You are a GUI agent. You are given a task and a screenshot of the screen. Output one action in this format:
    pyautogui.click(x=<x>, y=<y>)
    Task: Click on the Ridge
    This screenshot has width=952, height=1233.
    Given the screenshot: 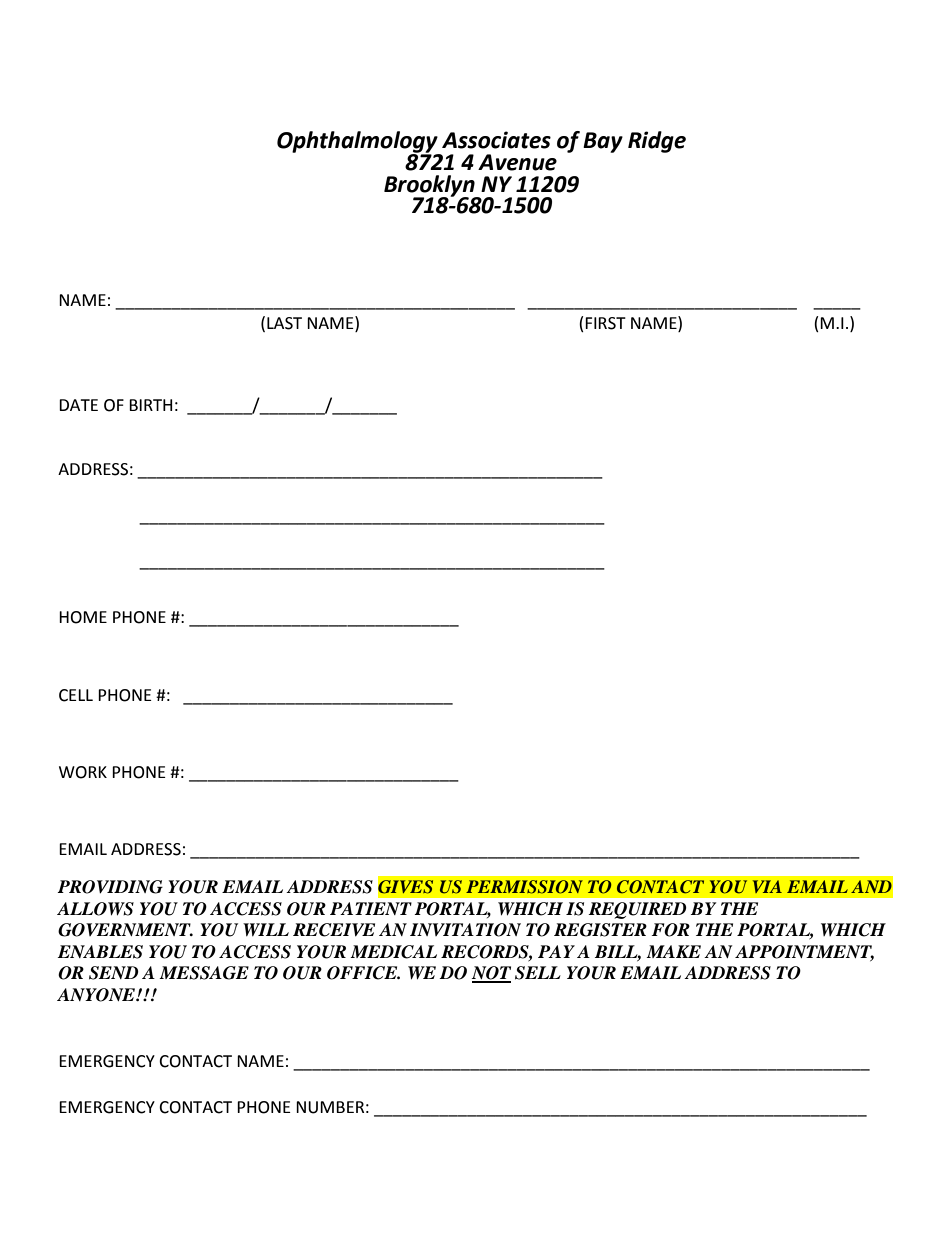 What is the action you would take?
    pyautogui.click(x=657, y=142)
